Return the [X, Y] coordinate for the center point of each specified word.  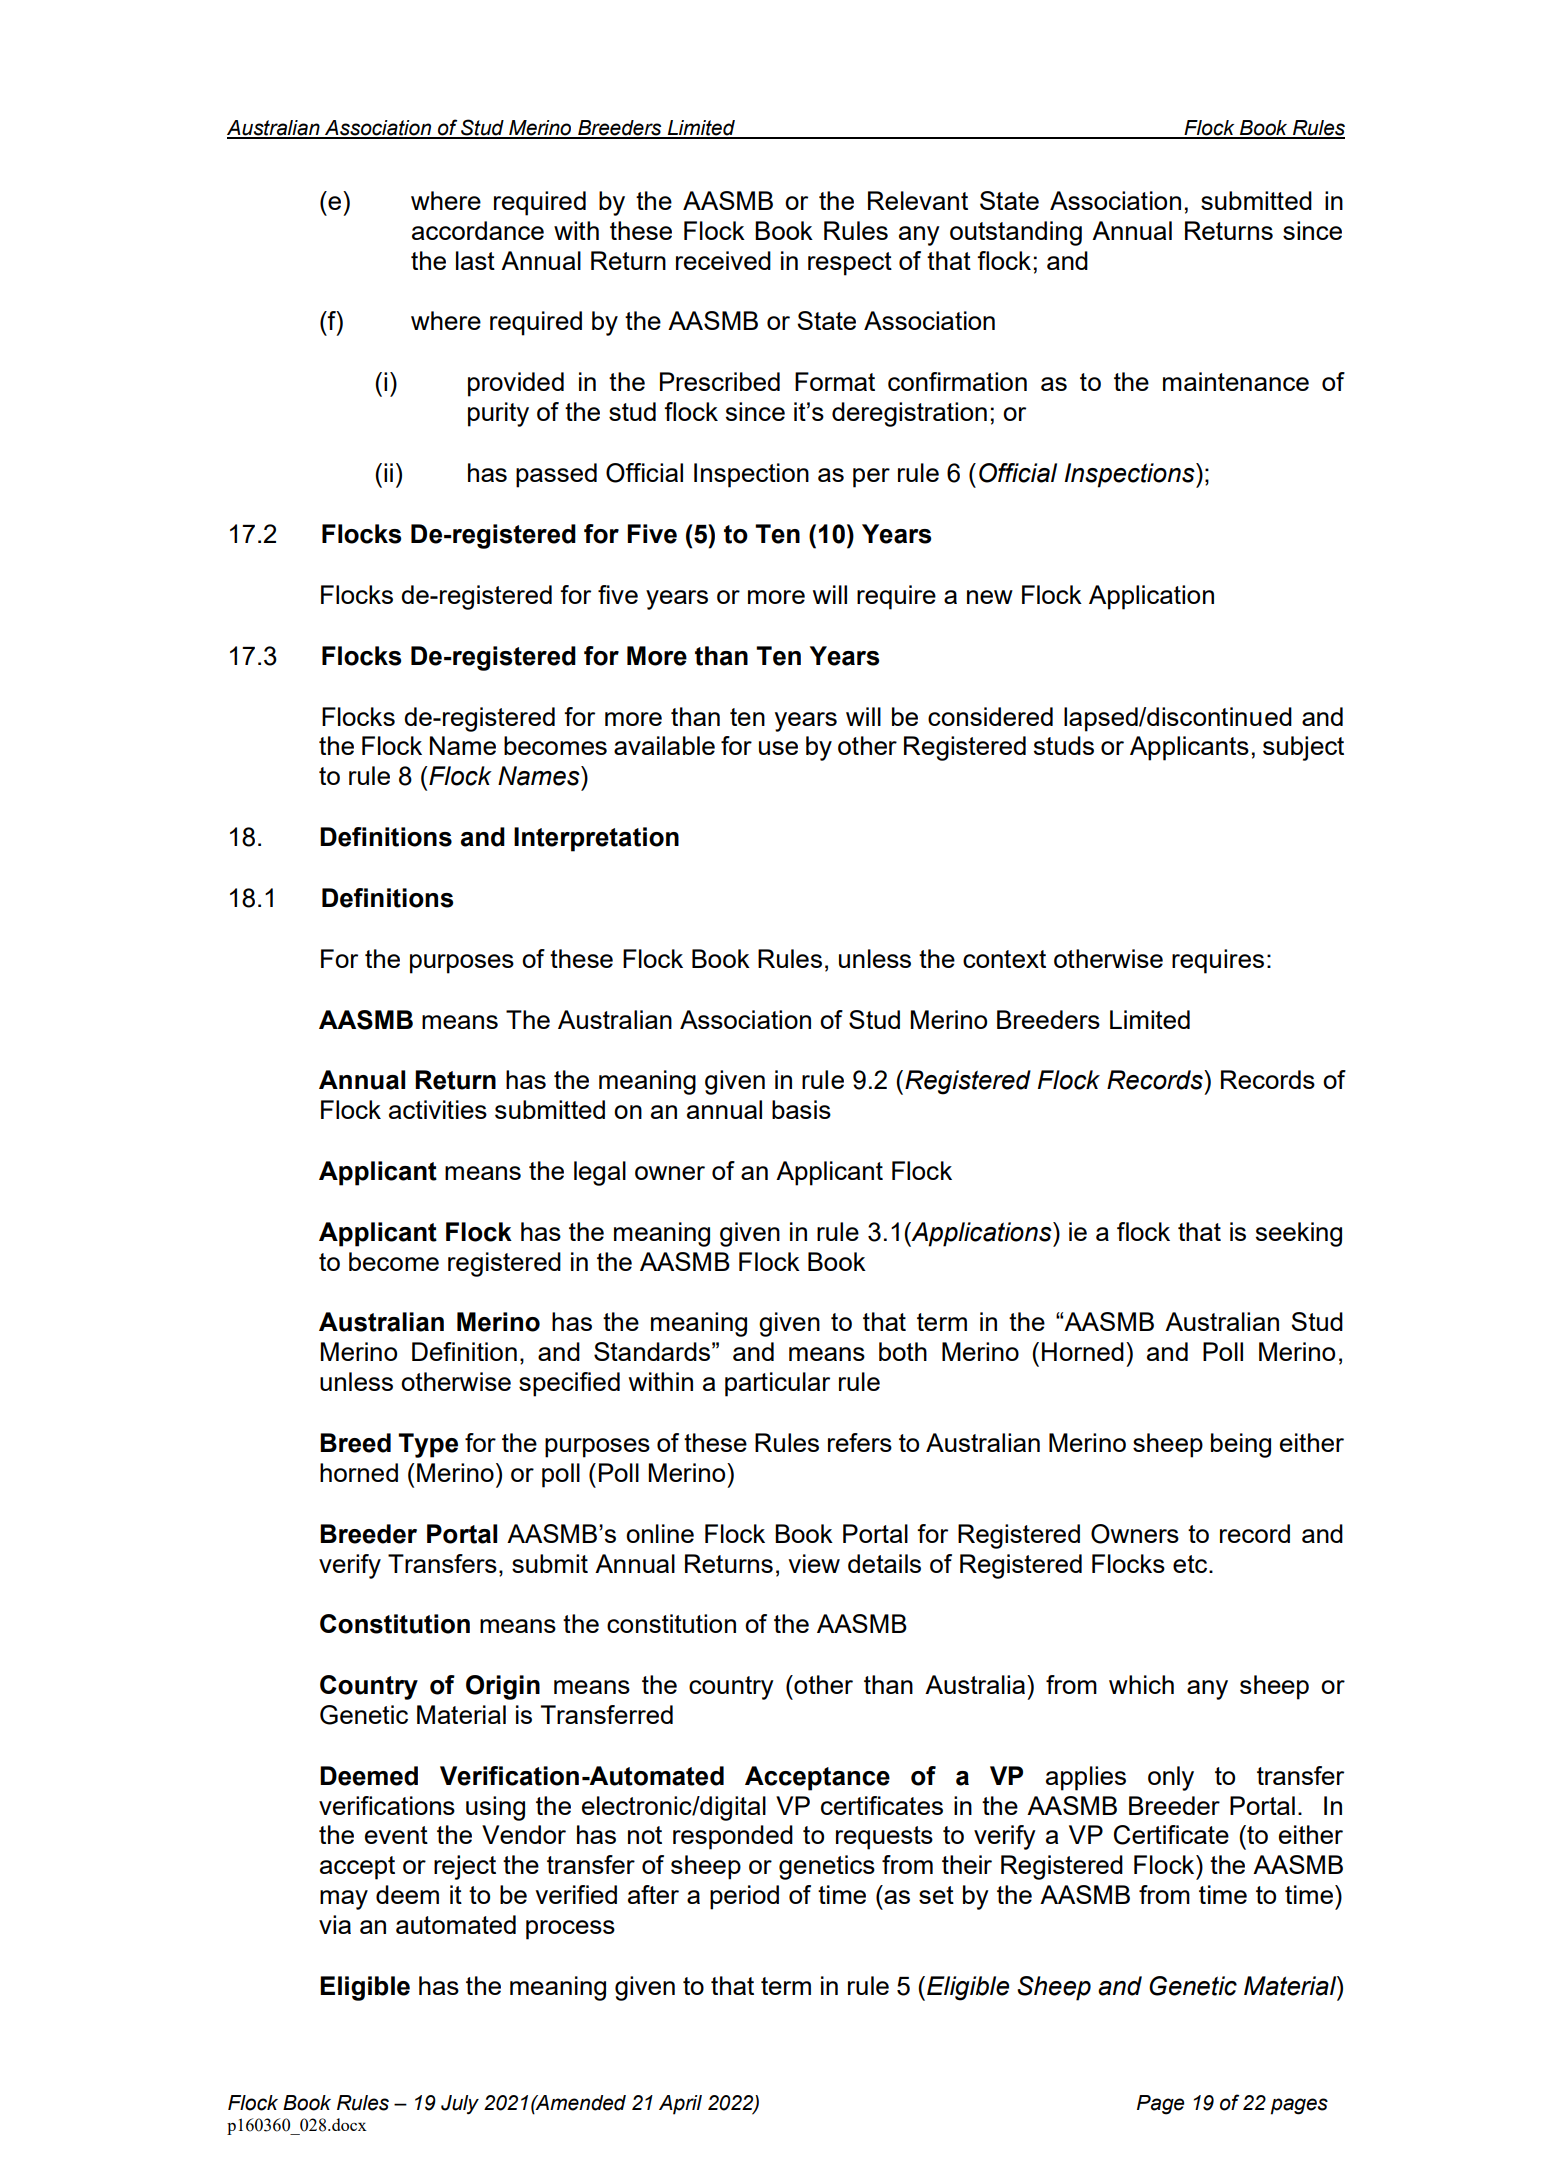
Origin [503, 1687]
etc [1191, 1564]
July [460, 2105]
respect [850, 264]
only [1171, 1778]
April [680, 2105]
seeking [1299, 1234]
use [778, 748]
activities [438, 1109]
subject [1303, 748]
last [475, 260]
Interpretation [596, 839]
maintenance [1236, 381]
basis [801, 1109]
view [814, 1563]
